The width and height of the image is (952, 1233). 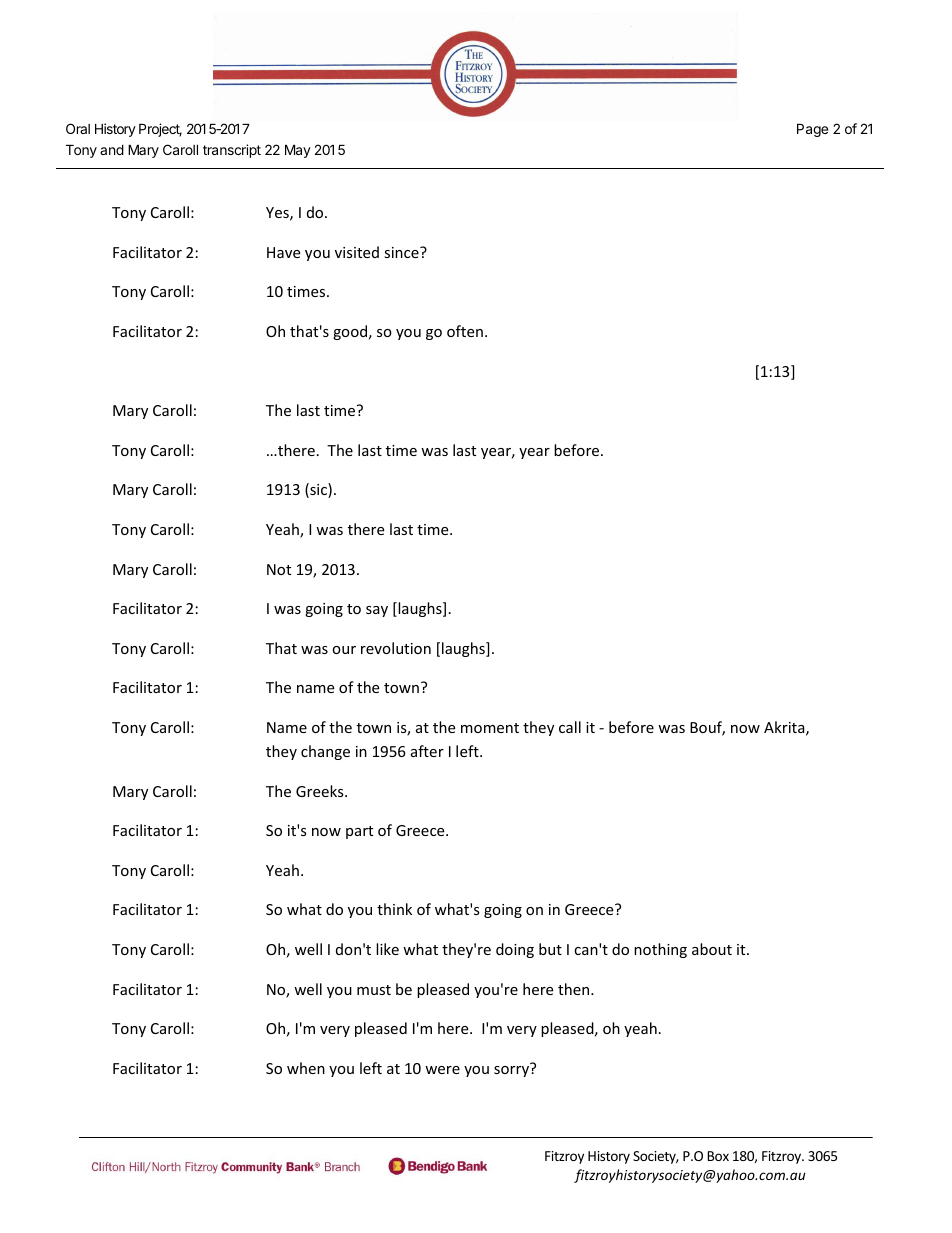 What do you see at coordinates (570, 727) in the image?
I see `call` at bounding box center [570, 727].
